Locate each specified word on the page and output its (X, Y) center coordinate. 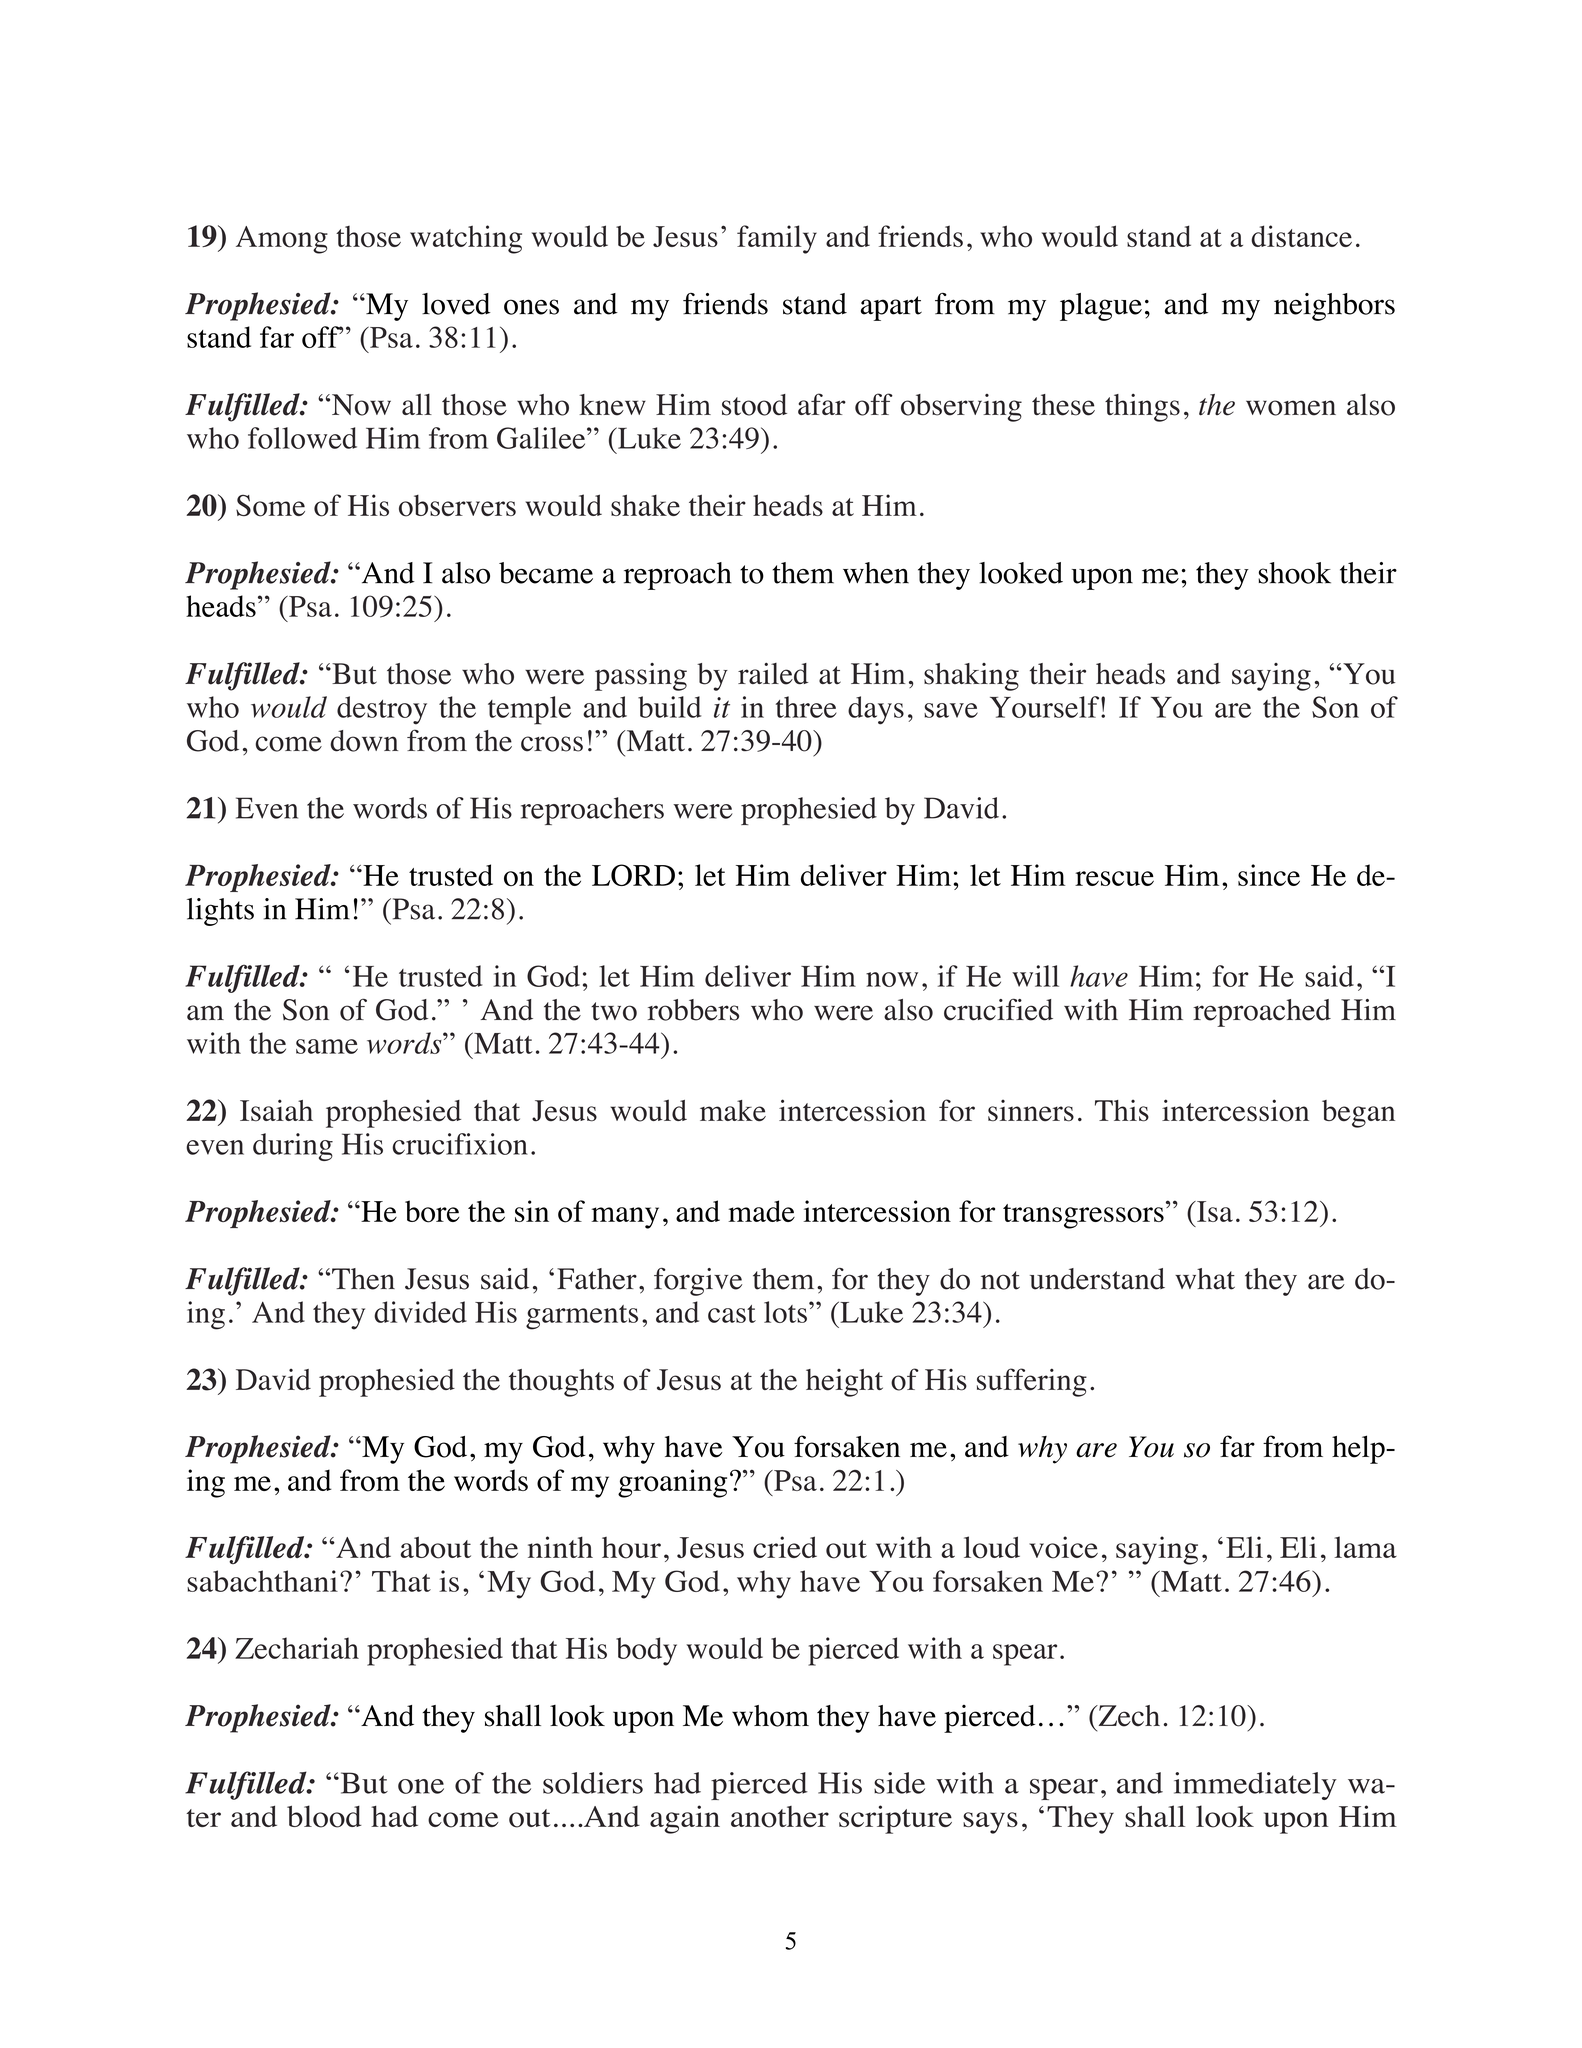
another (780, 1817)
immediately (1255, 1786)
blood (324, 1816)
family (777, 239)
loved (456, 304)
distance (1301, 236)
